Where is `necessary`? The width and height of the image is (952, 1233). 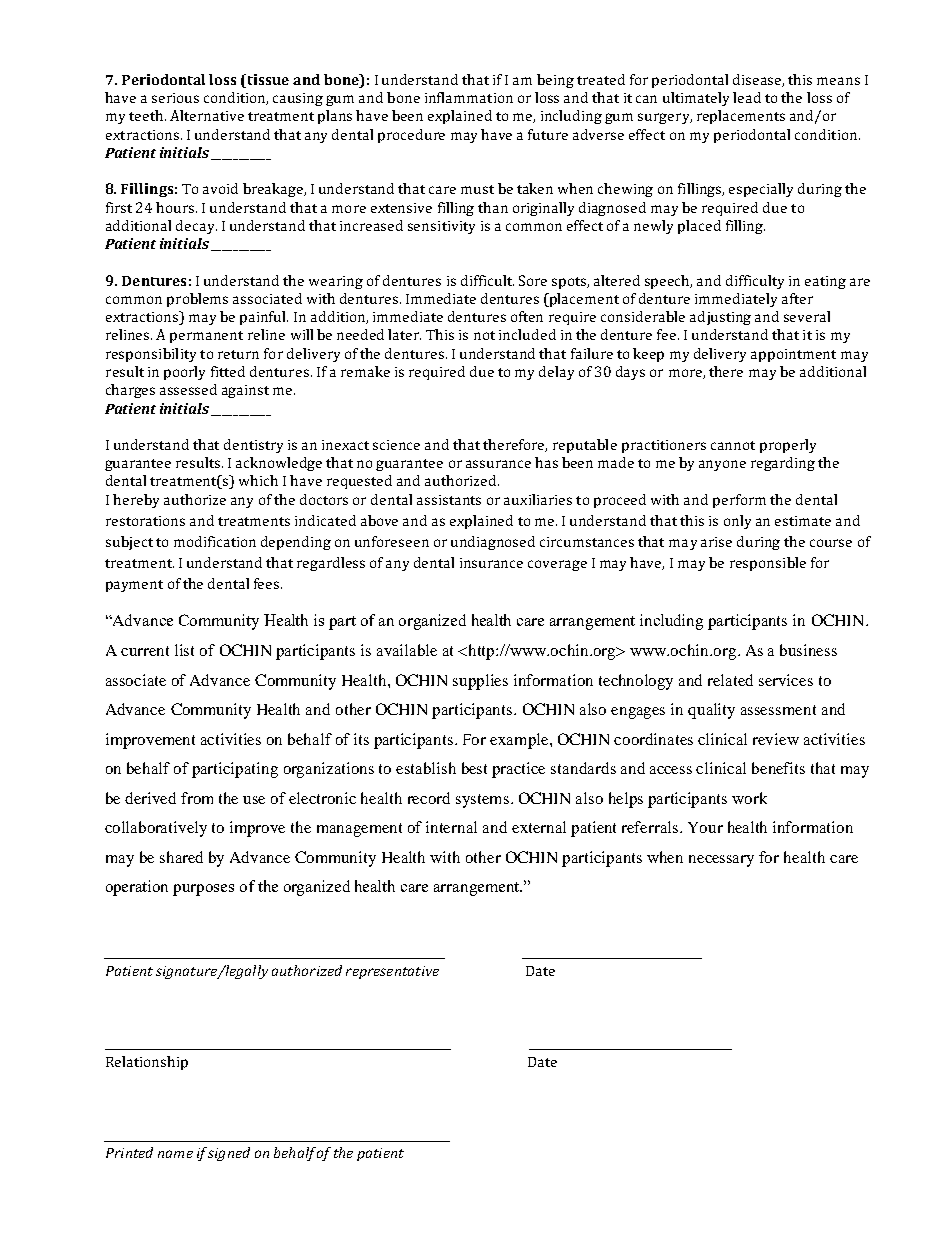
necessary is located at coordinates (721, 861).
